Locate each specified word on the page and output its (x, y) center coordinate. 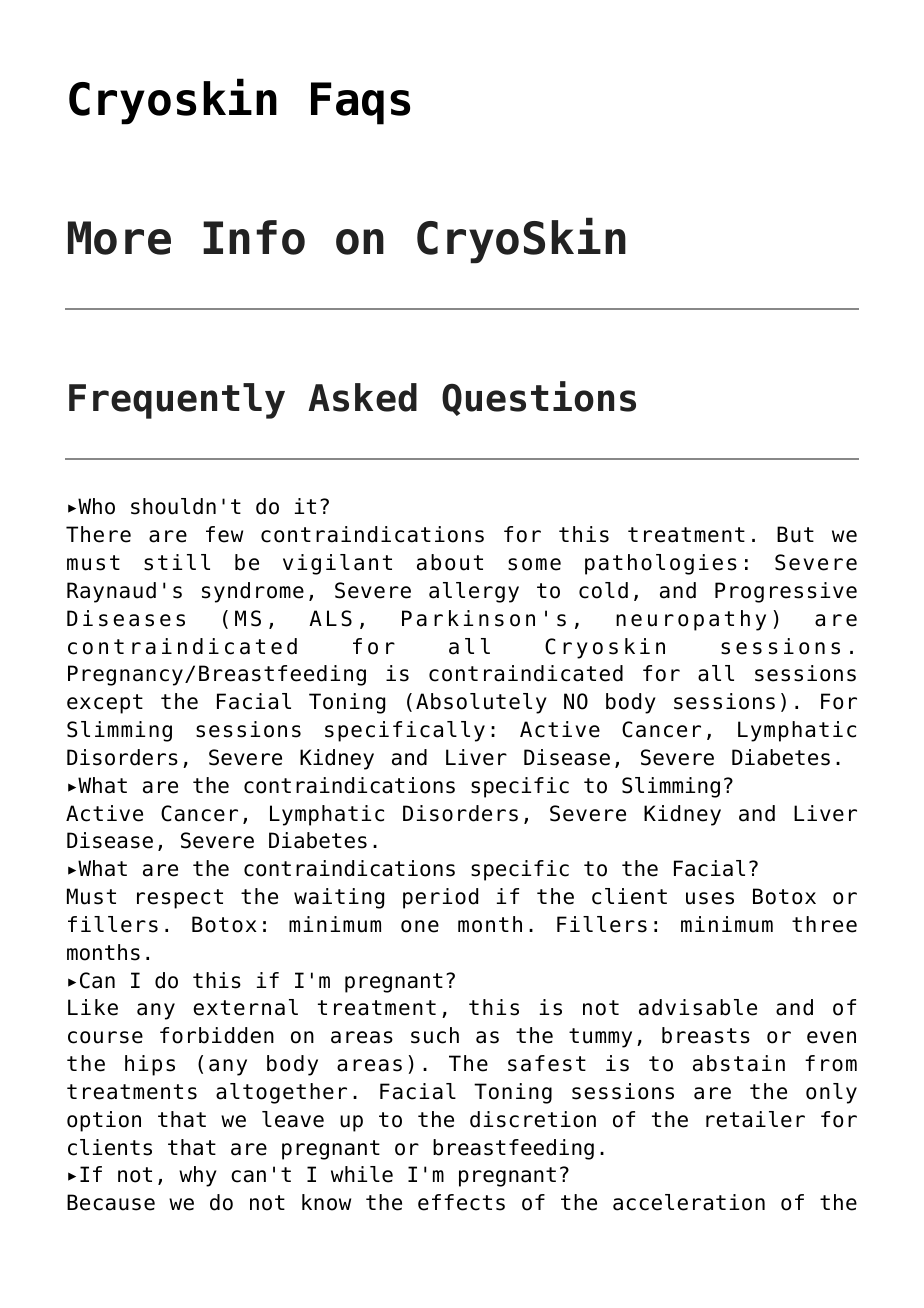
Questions (539, 398)
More (119, 238)
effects (461, 1202)
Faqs (360, 103)
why (198, 1176)
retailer (755, 1119)
